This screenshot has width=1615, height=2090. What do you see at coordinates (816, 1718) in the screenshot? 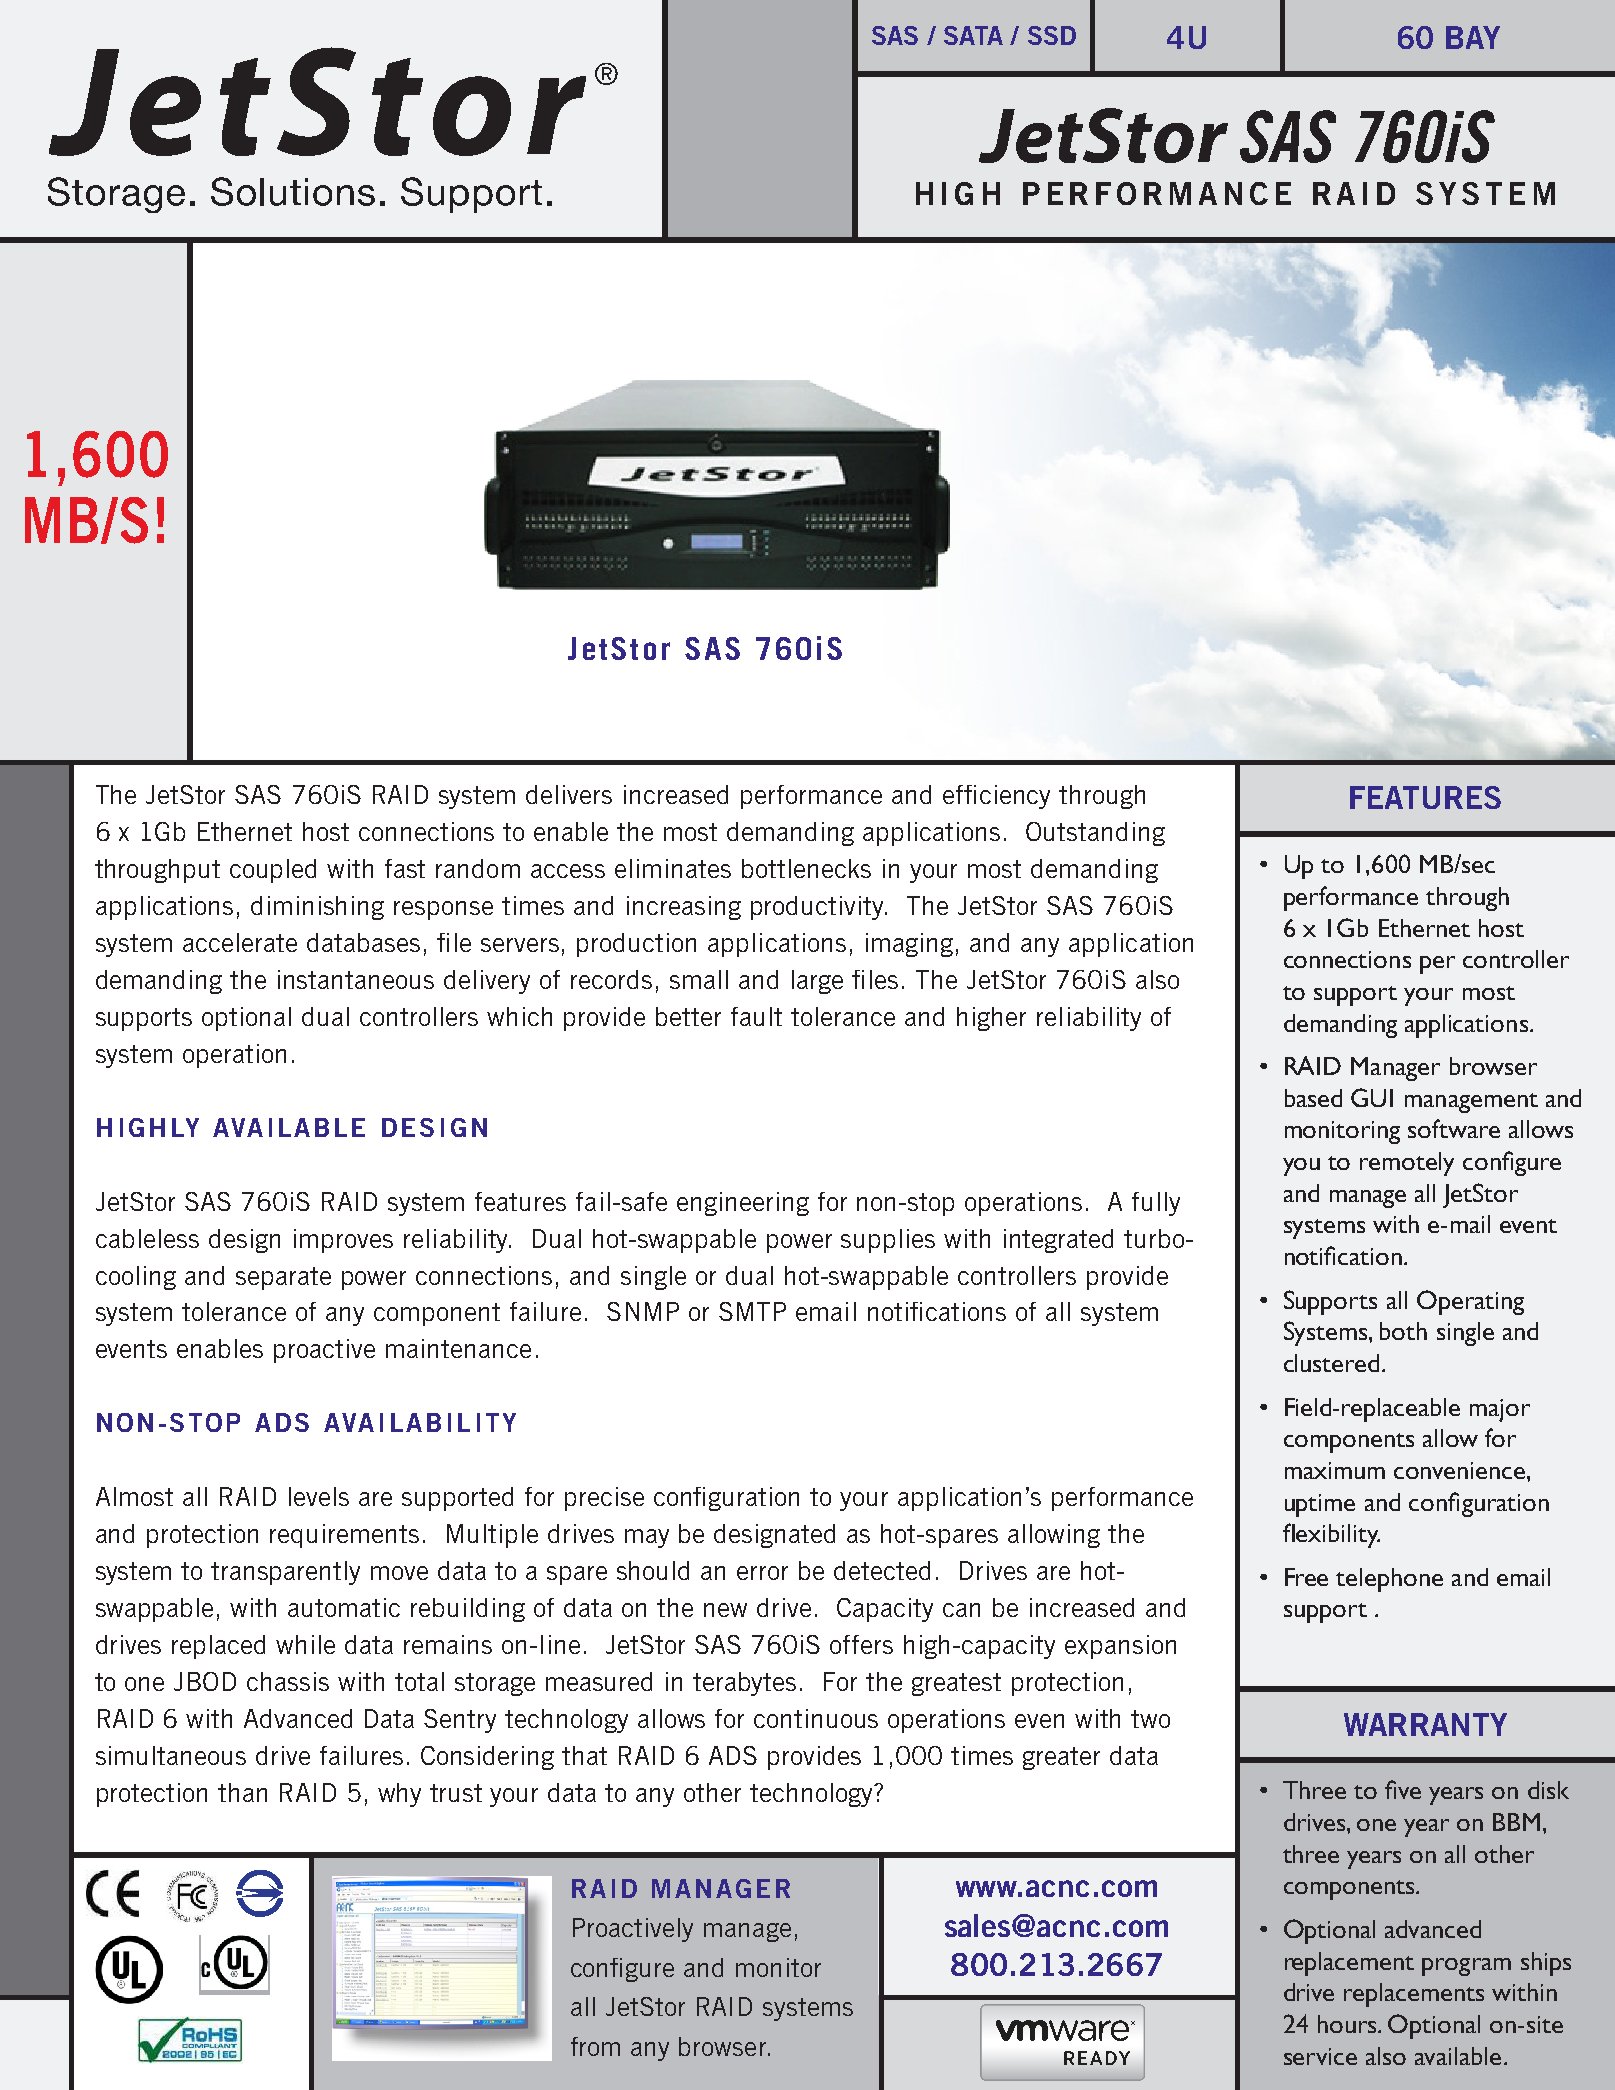
I see `continuous` at bounding box center [816, 1718].
